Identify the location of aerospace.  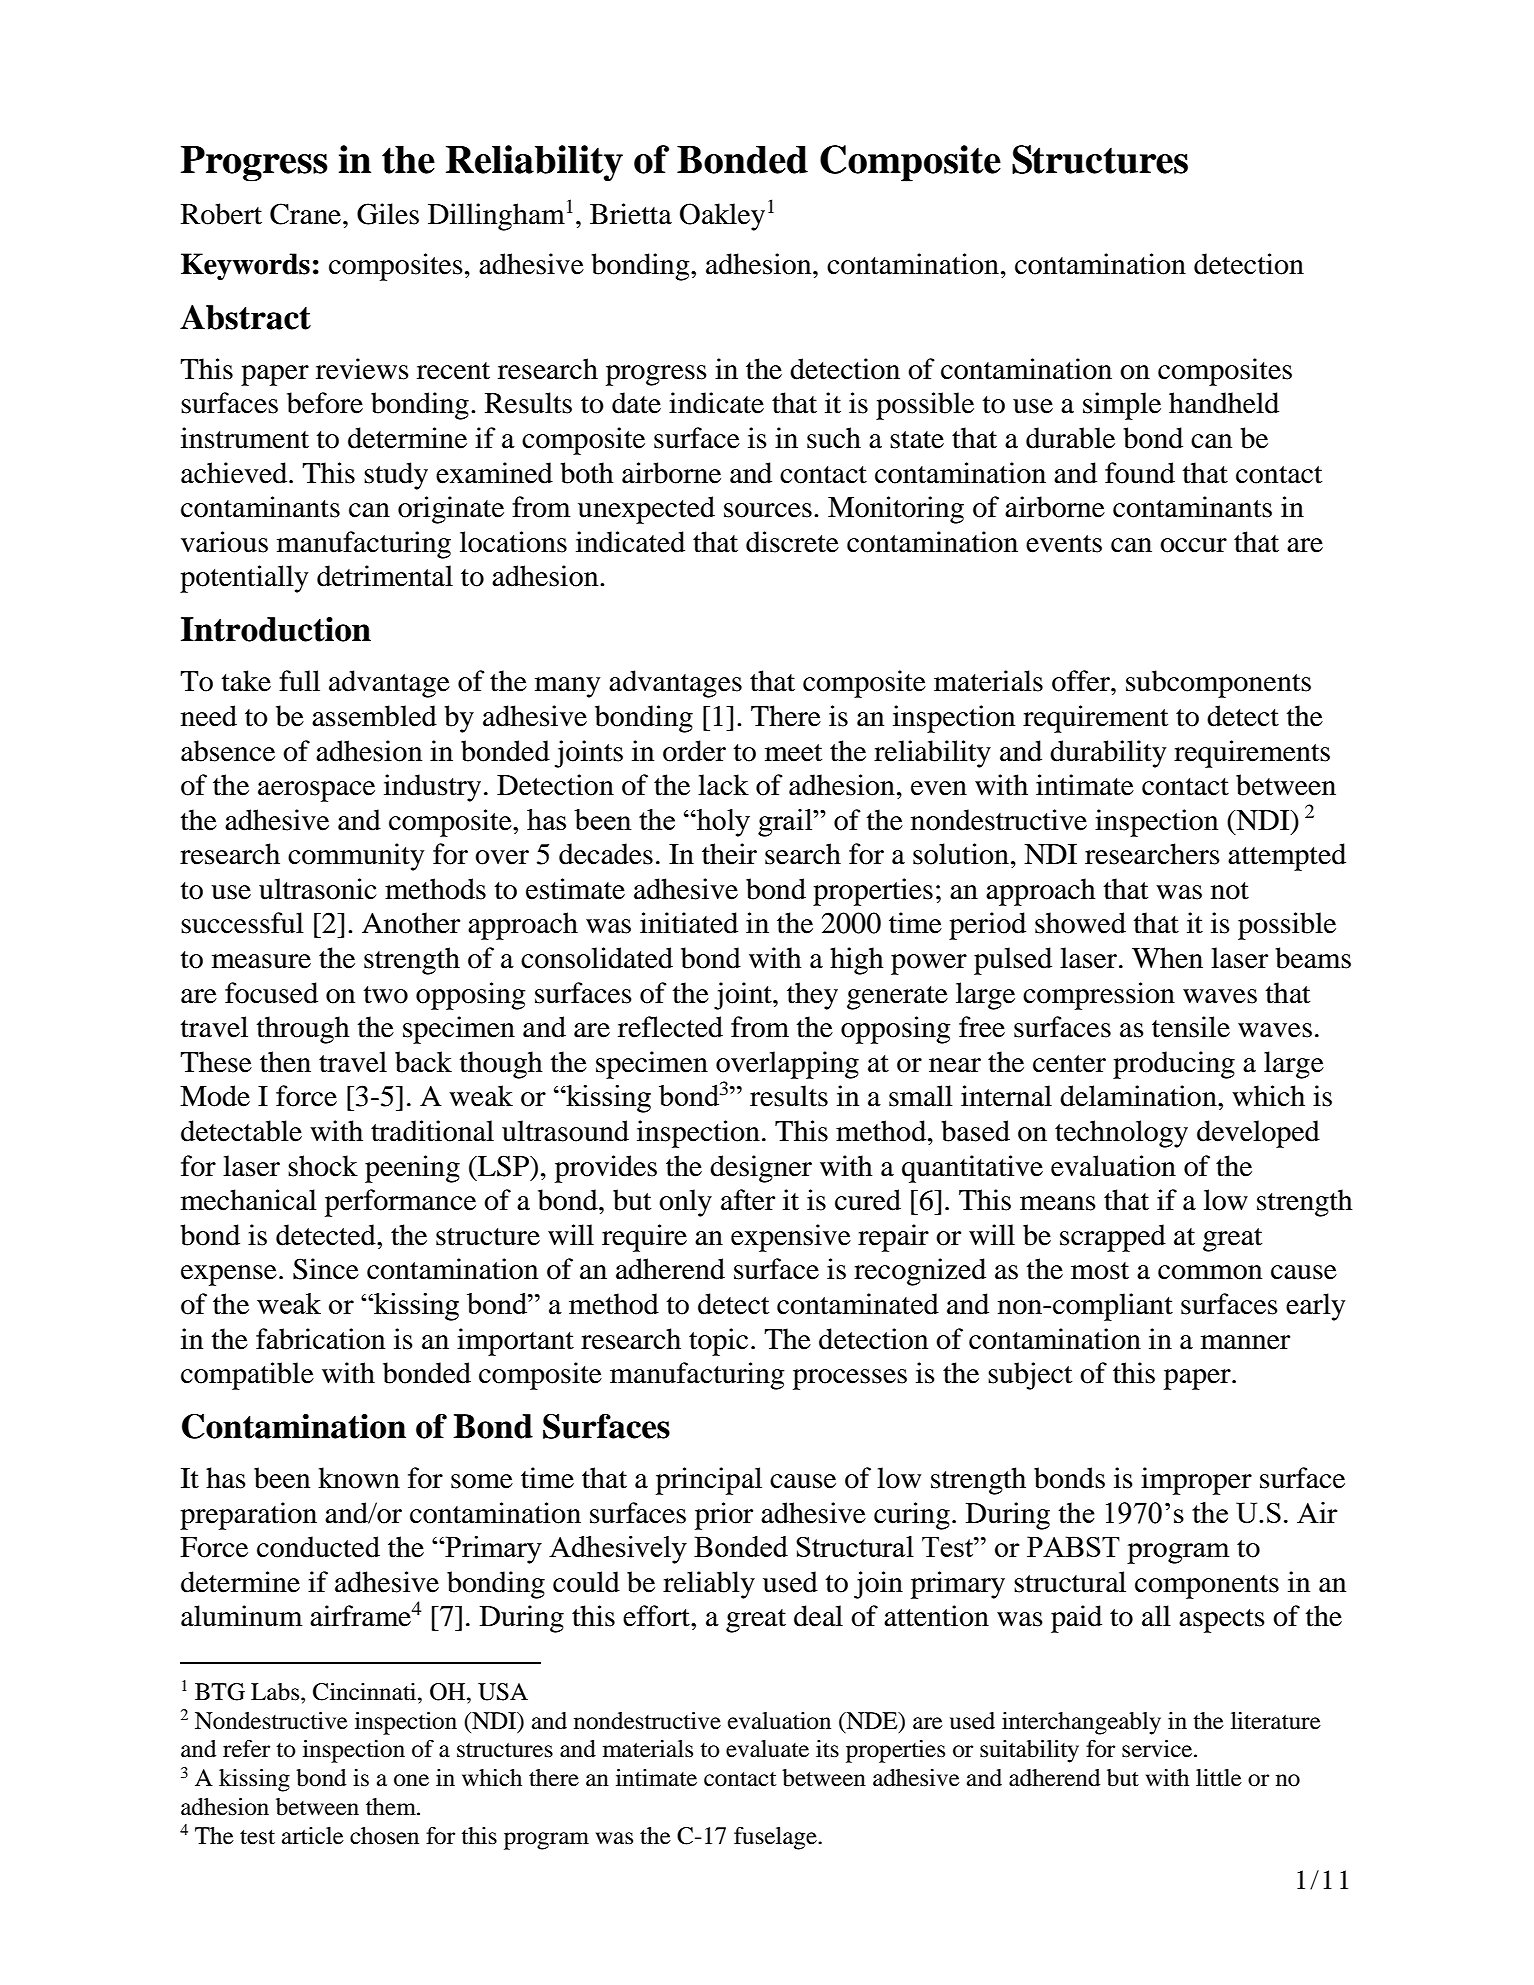
(316, 791).
